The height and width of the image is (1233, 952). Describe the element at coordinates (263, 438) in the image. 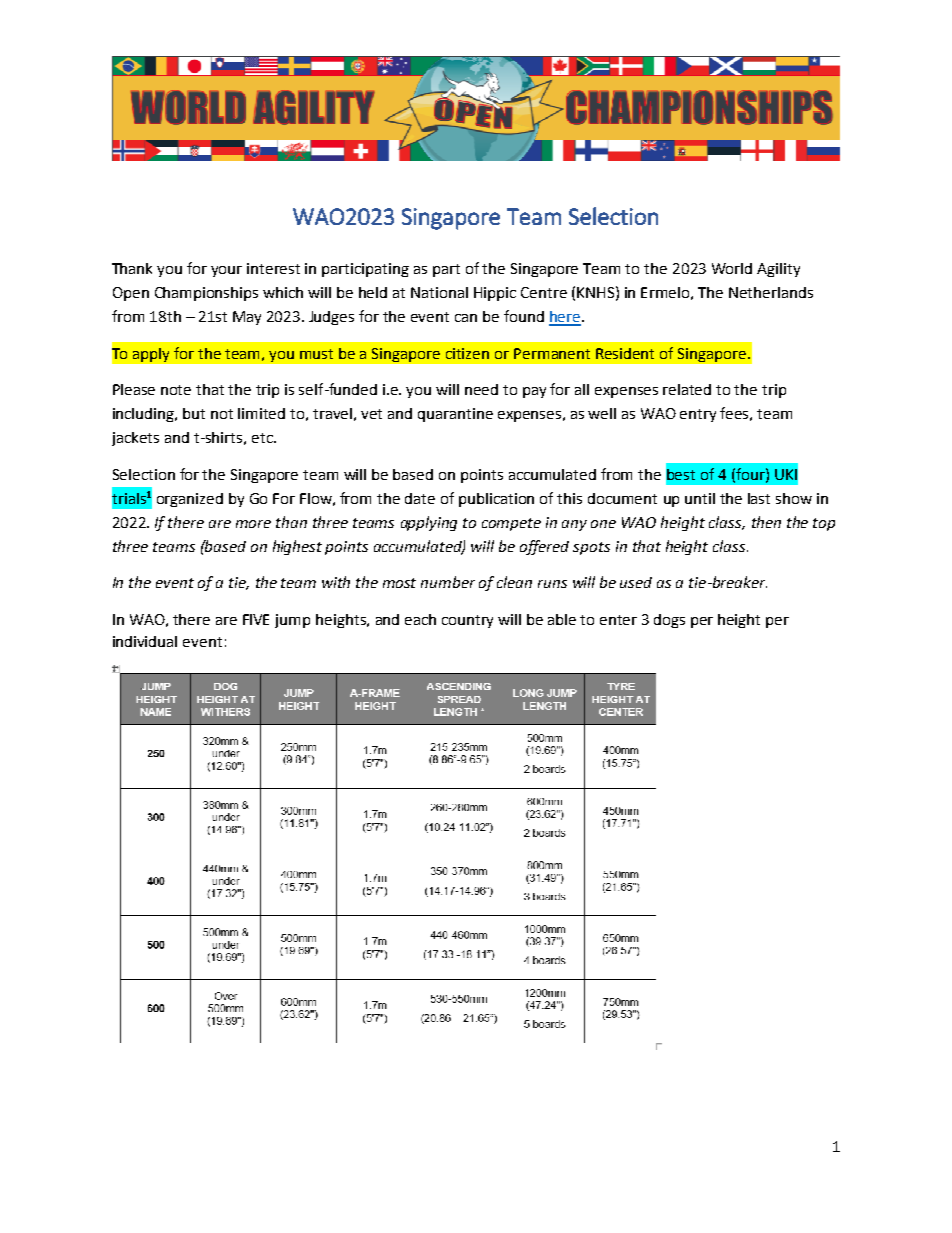

I see `etc` at that location.
